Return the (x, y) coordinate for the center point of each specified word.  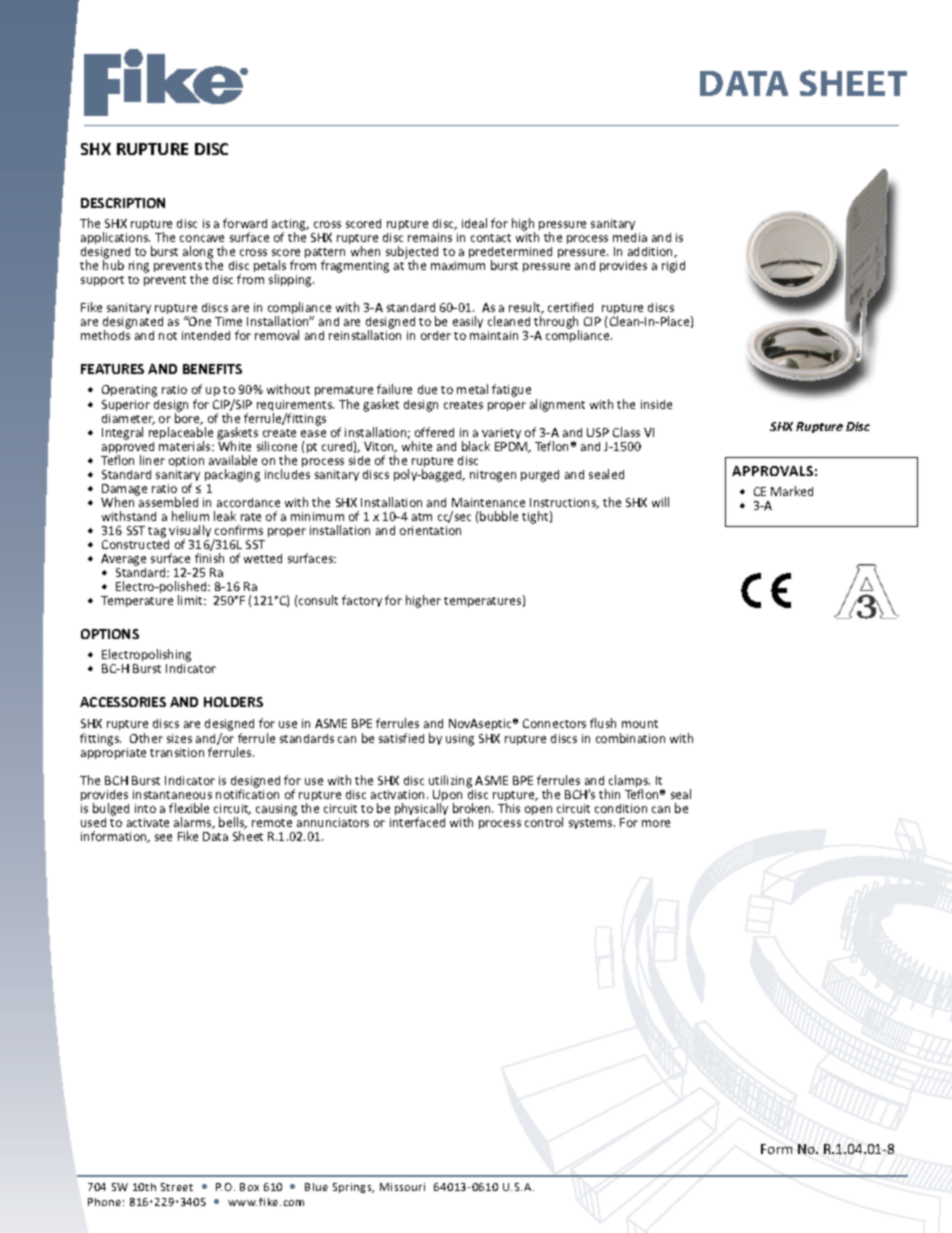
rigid (673, 267)
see (163, 837)
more (656, 823)
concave (202, 238)
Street (177, 1187)
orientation (430, 530)
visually (190, 532)
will (660, 502)
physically (421, 811)
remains (430, 237)
